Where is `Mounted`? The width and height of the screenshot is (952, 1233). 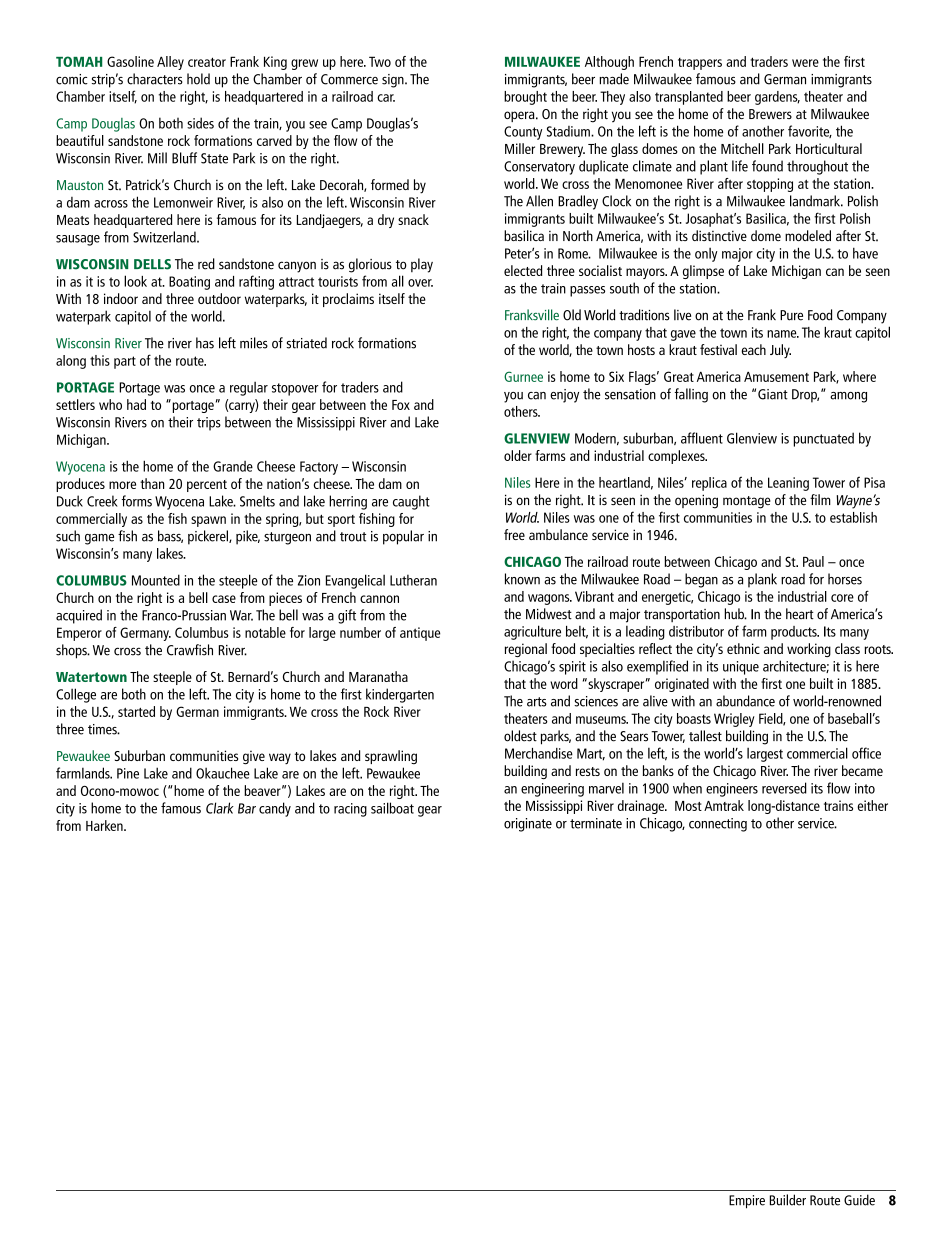
Mounted is located at coordinates (156, 580).
